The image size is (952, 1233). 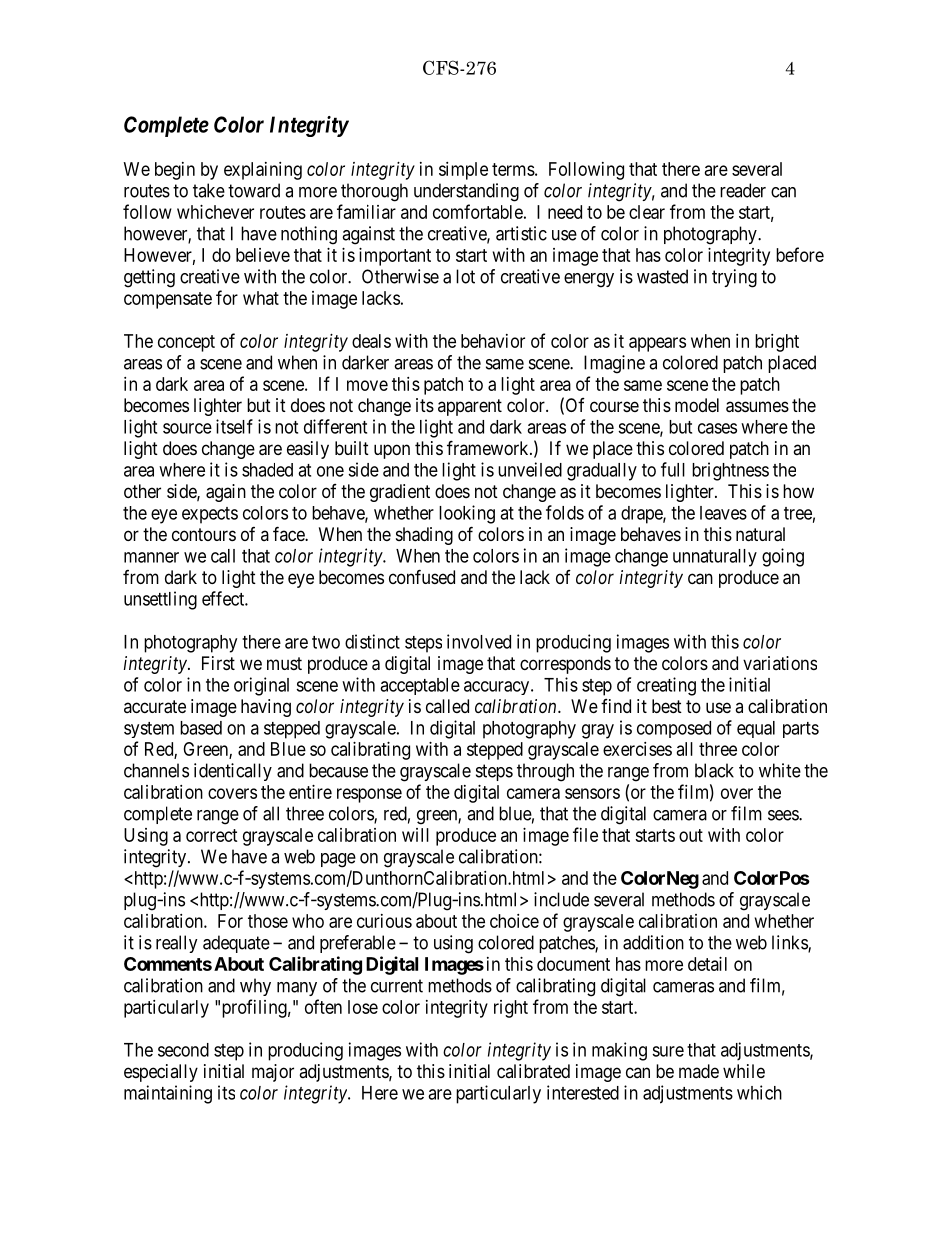 What do you see at coordinates (780, 770) in the screenshot?
I see `white` at bounding box center [780, 770].
